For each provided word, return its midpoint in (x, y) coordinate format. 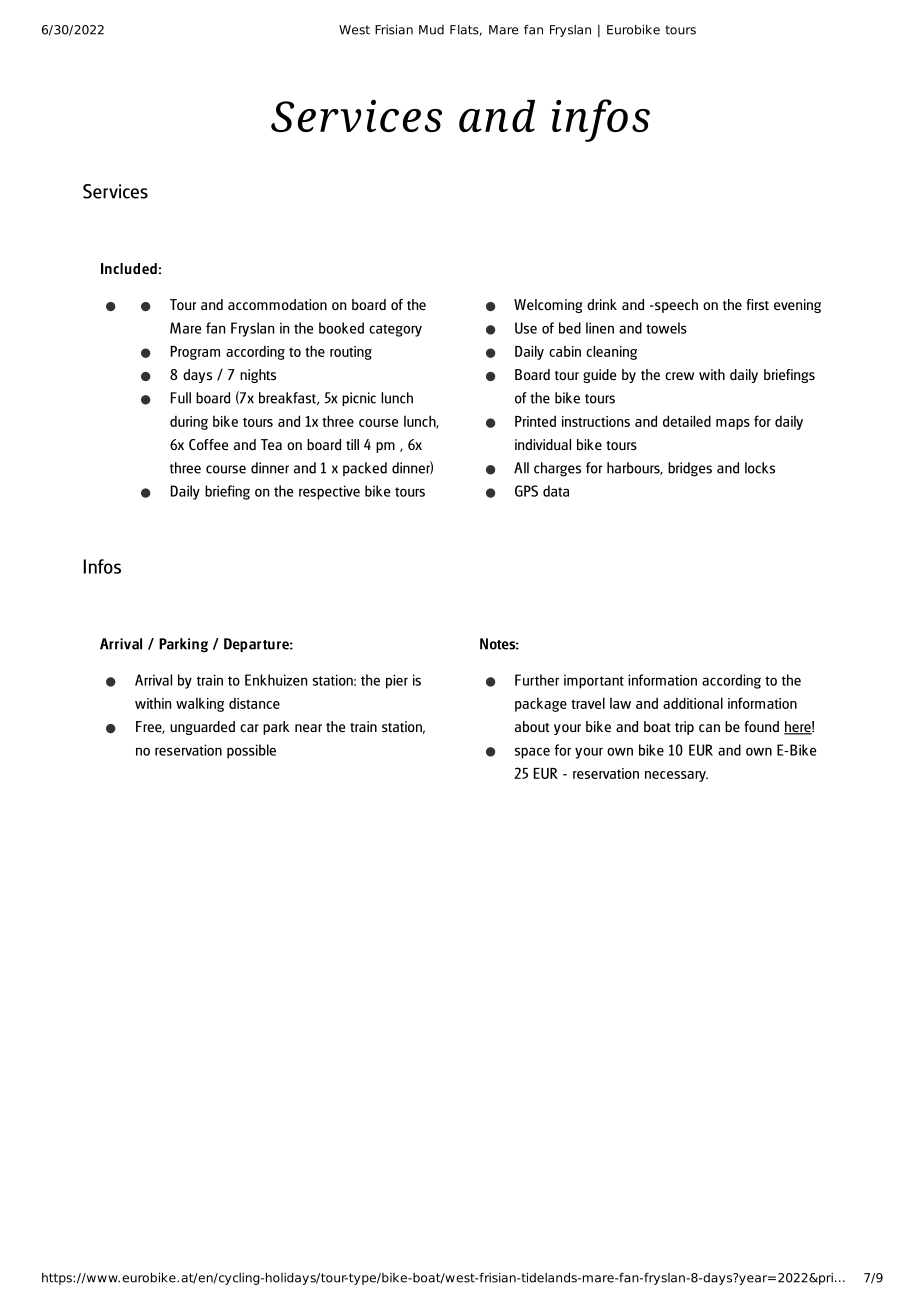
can (709, 728)
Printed (535, 421)
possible (251, 751)
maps (733, 424)
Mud (431, 30)
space (532, 753)
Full (181, 398)
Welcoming (548, 306)
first (757, 304)
